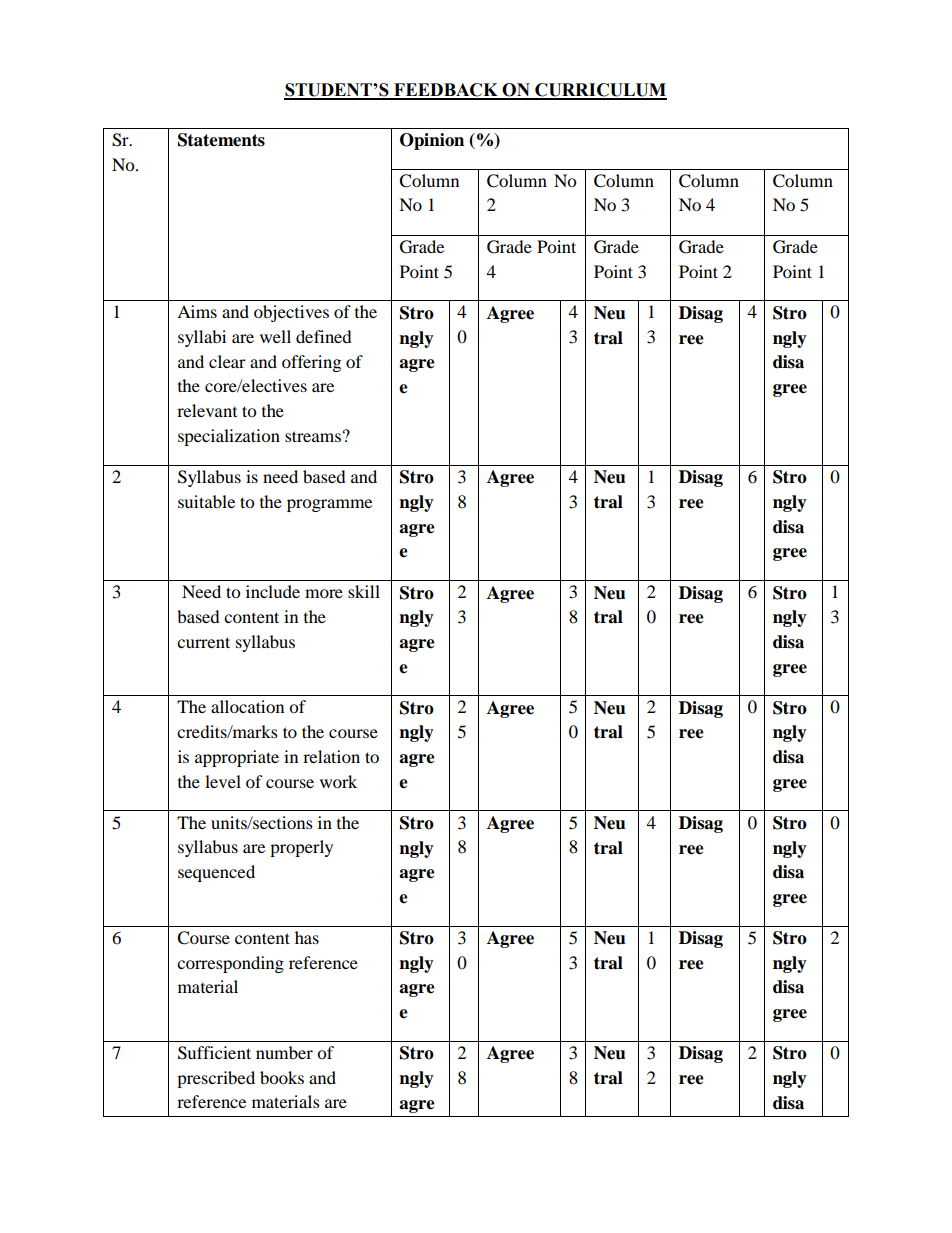  What do you see at coordinates (324, 336) in the page?
I see `defined` at bounding box center [324, 336].
